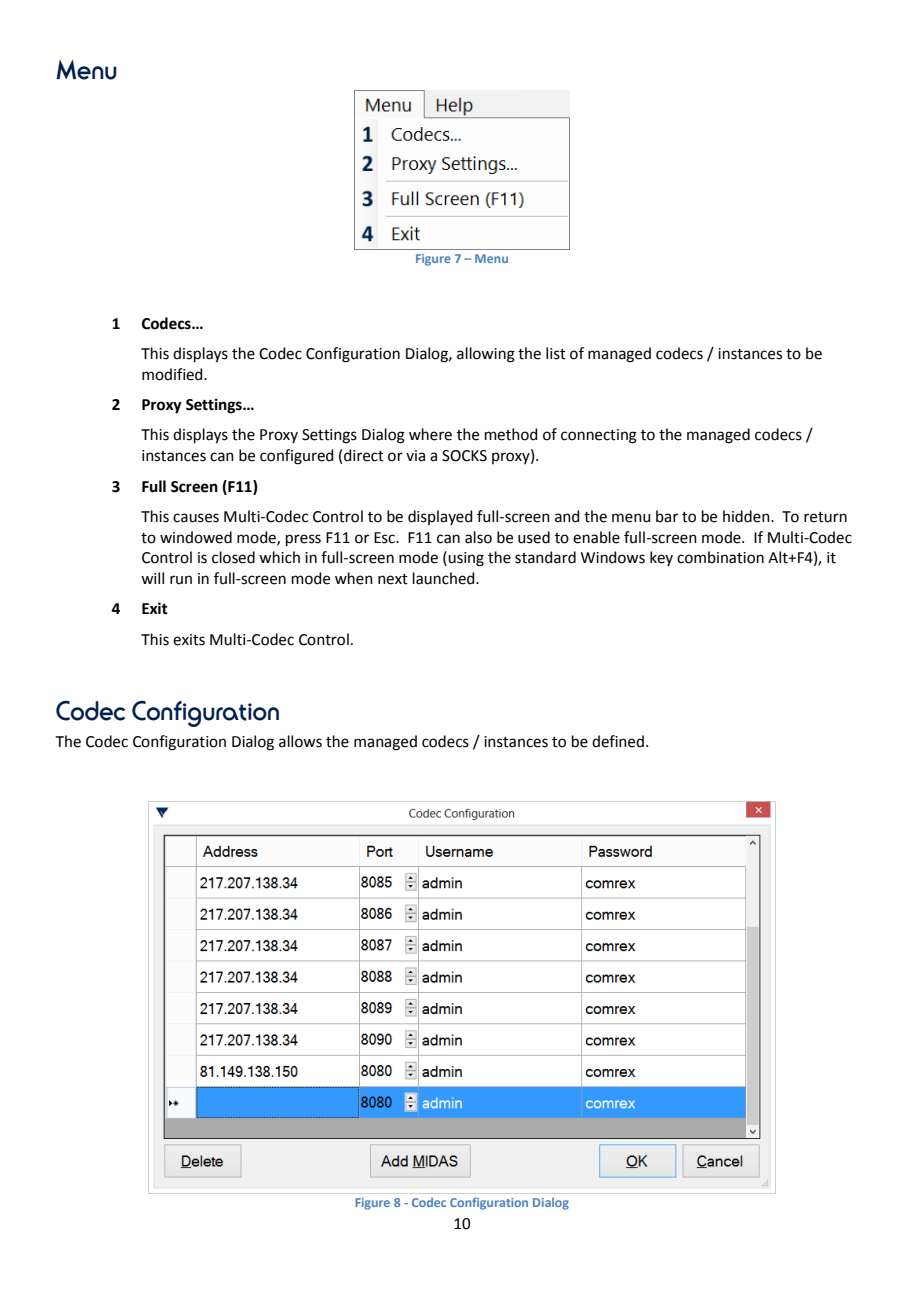  Describe the element at coordinates (720, 557) in the page. I see `combination` at that location.
